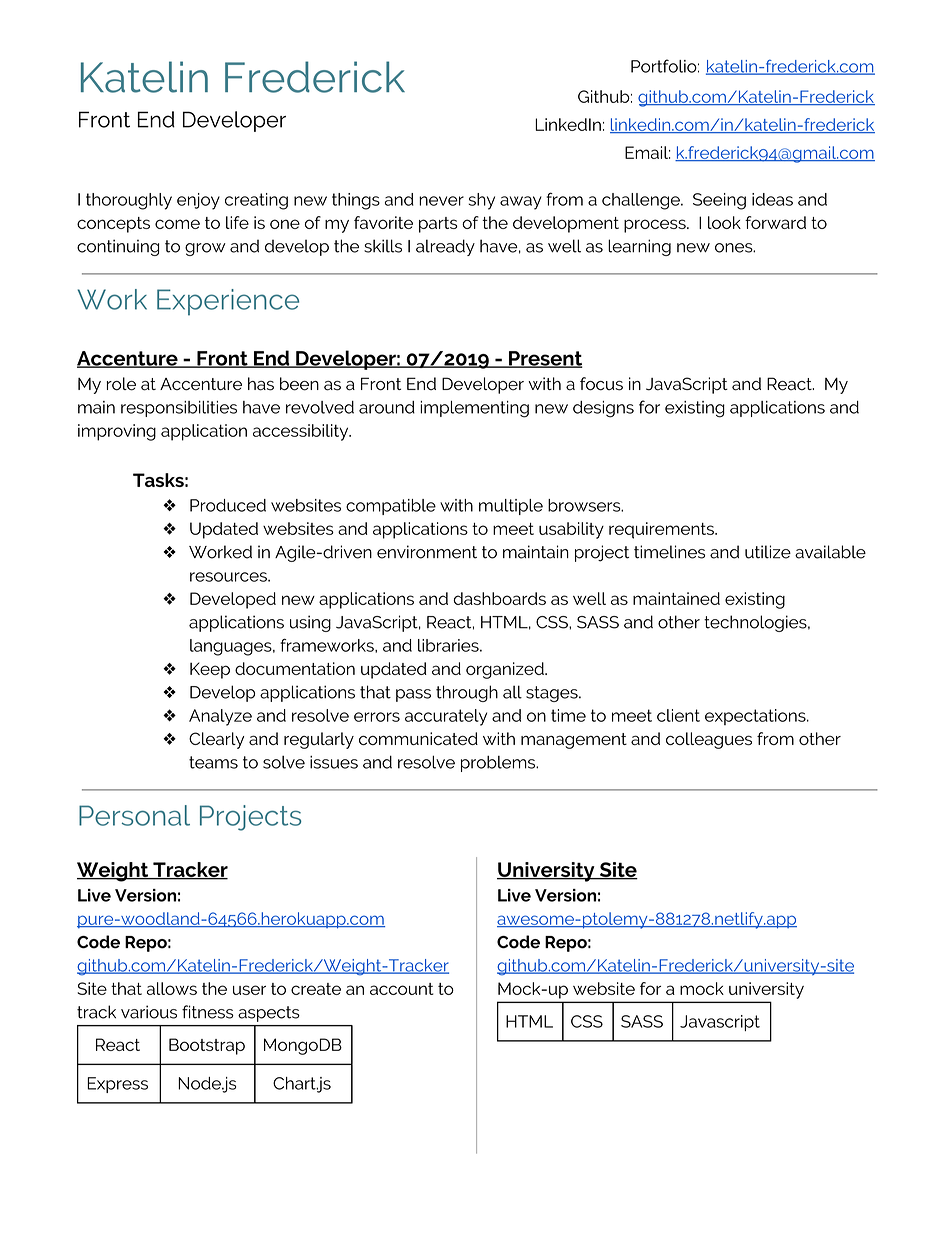 Image resolution: width=952 pixels, height=1233 pixels. I want to click on account, so click(402, 989).
